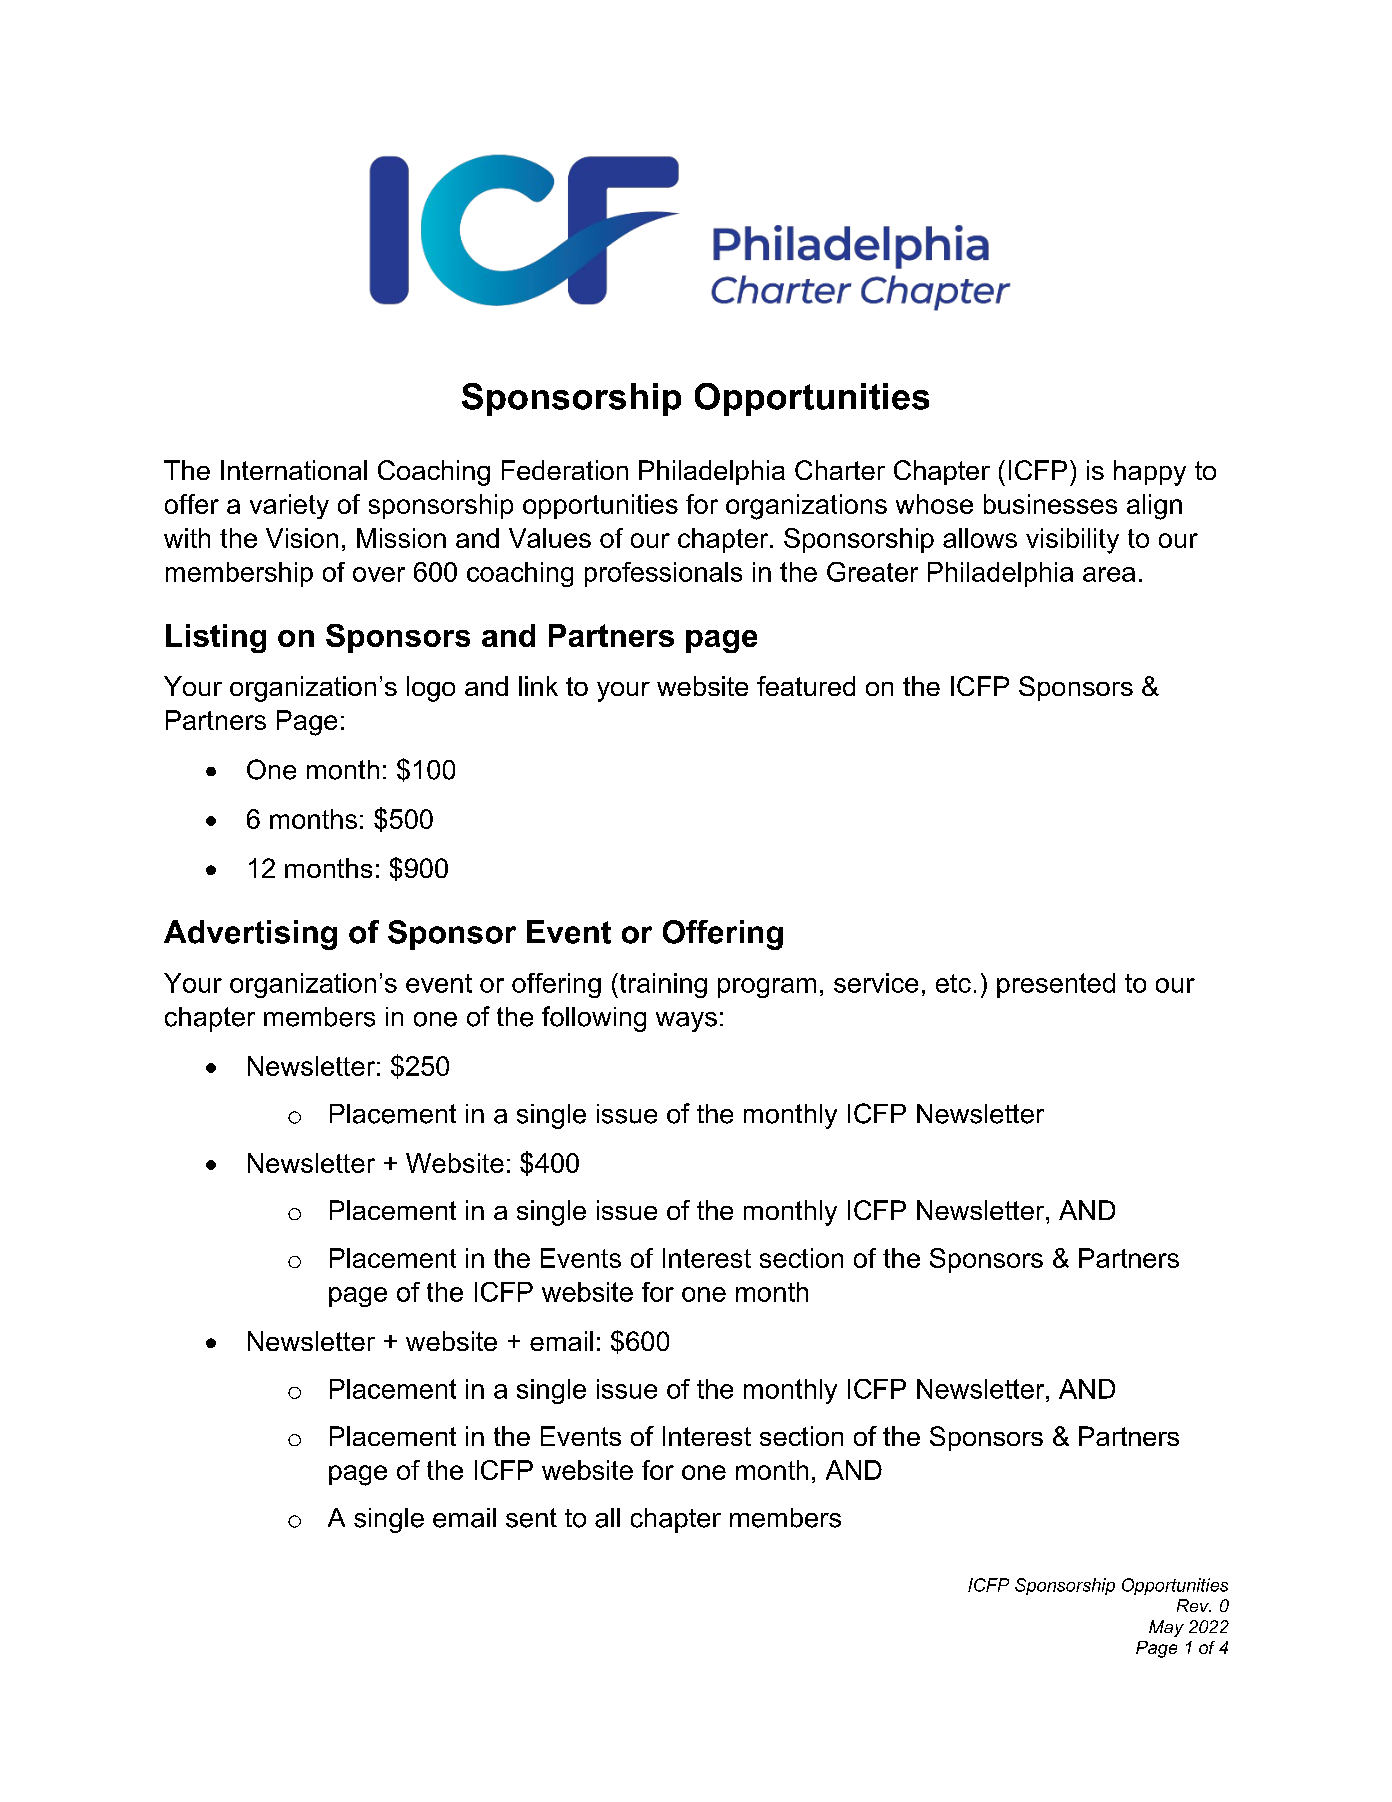 This screenshot has height=1802, width=1392. I want to click on service, so click(876, 983).
